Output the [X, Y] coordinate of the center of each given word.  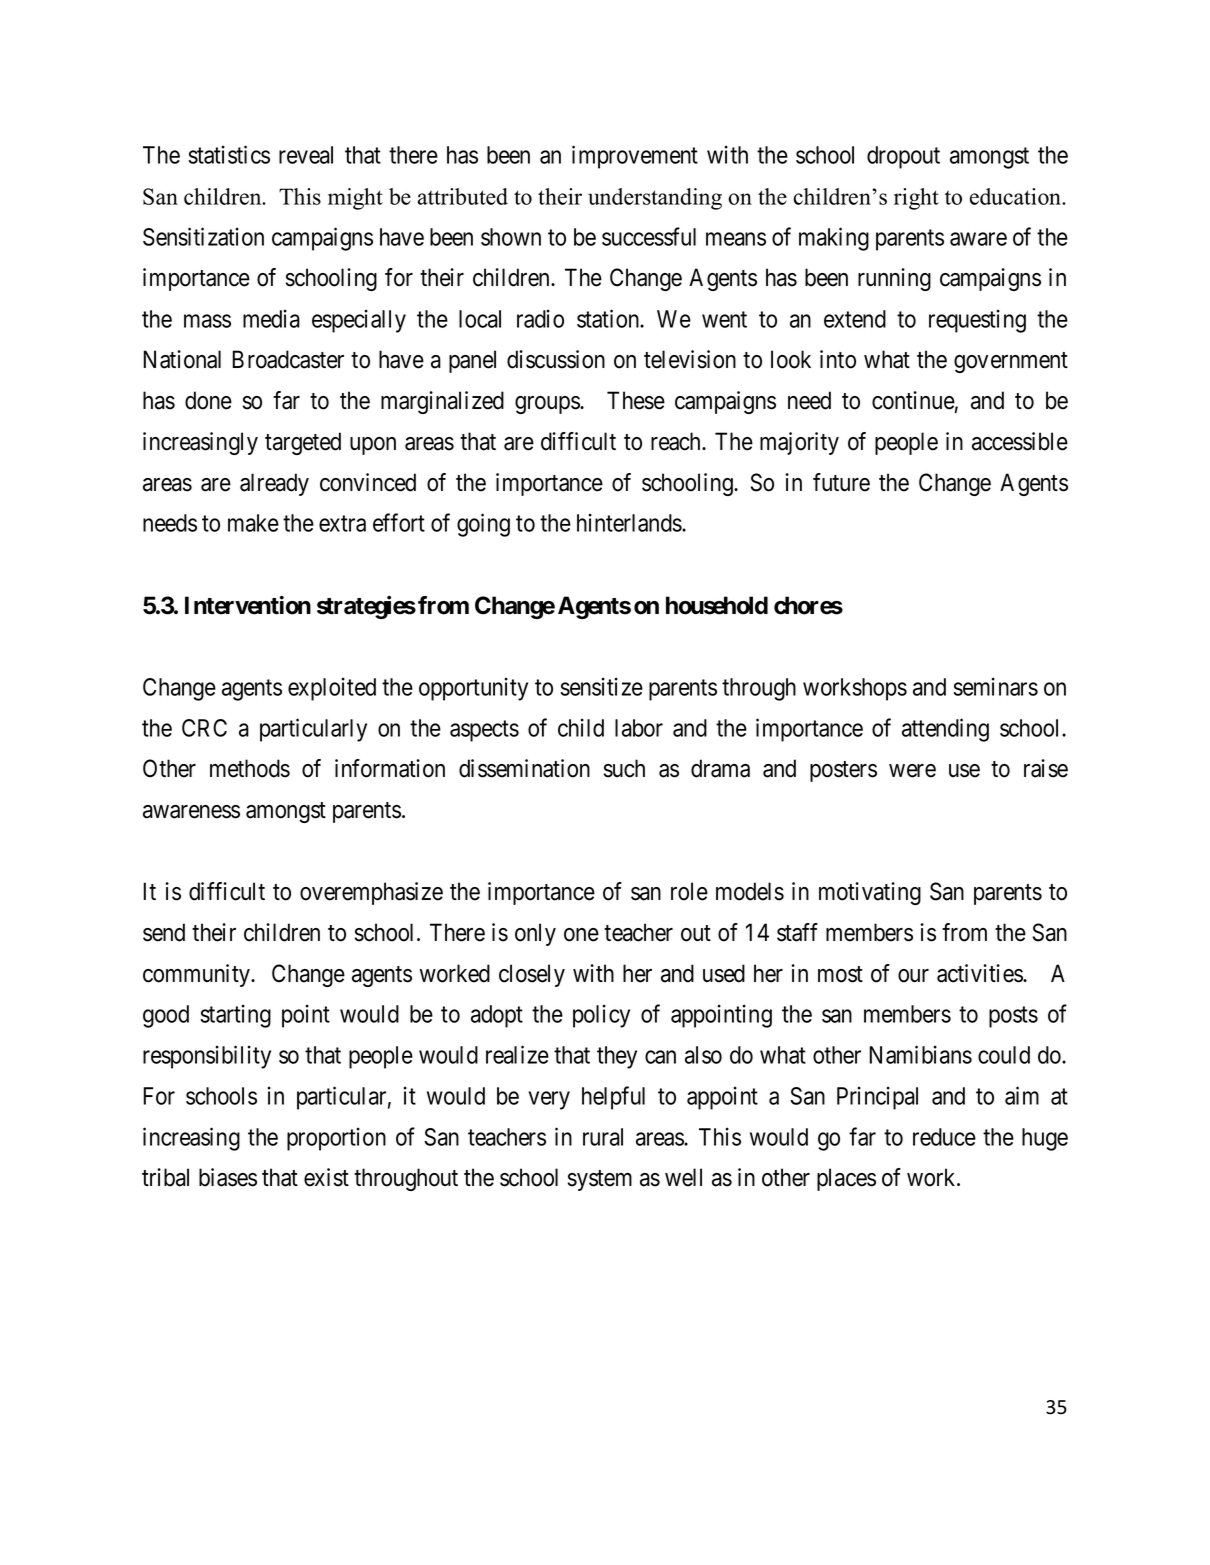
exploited [332, 689]
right [916, 199]
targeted [303, 443]
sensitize [602, 686]
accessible [1020, 441]
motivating [870, 893]
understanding [655, 199]
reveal [306, 155]
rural [603, 1137]
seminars [996, 686]
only [535, 934]
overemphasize [371, 893]
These [636, 400]
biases [228, 1177]
